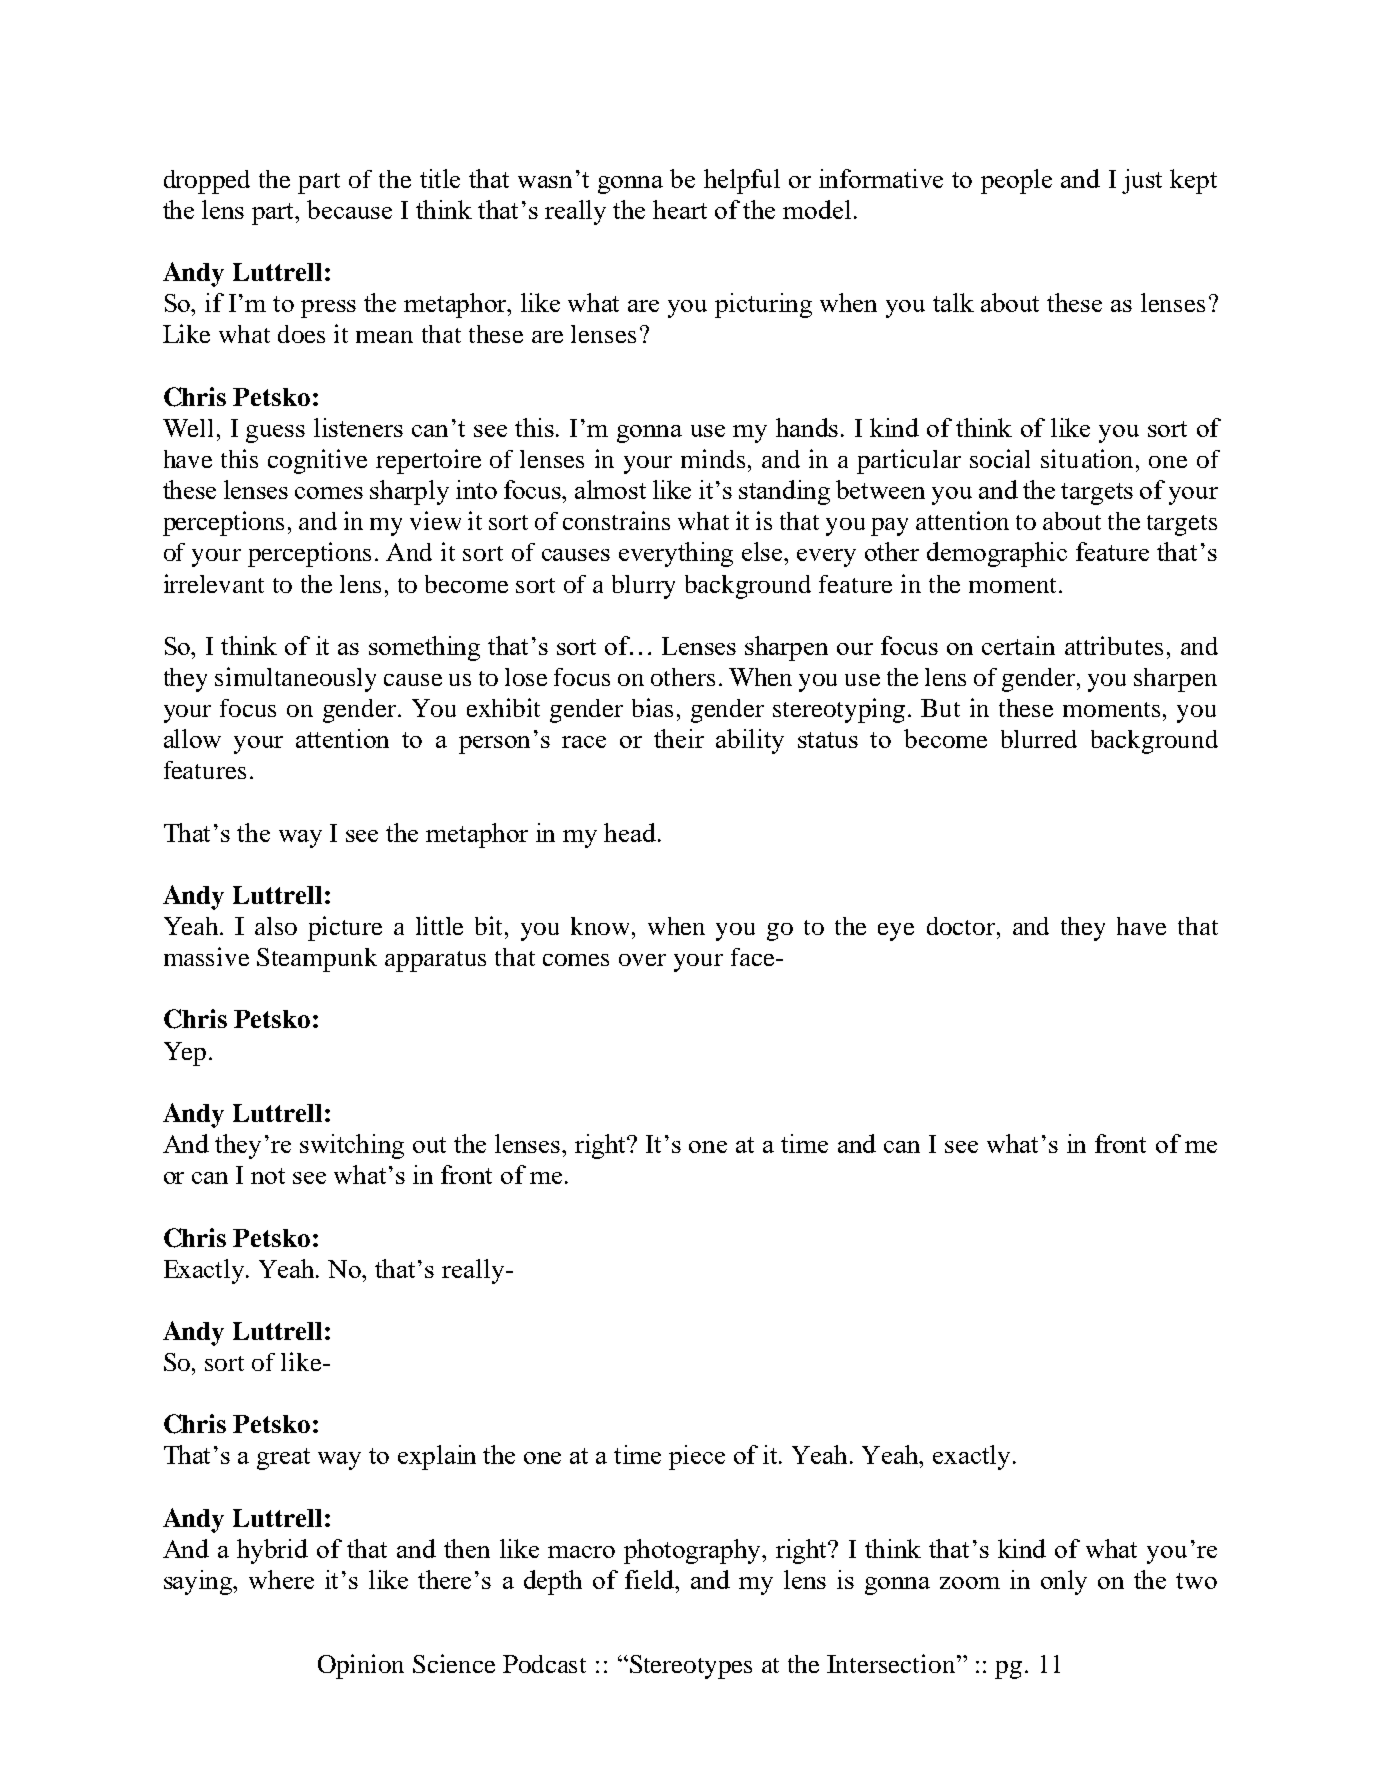 Image resolution: width=1381 pixels, height=1787 pixels. I want to click on over, so click(642, 960).
